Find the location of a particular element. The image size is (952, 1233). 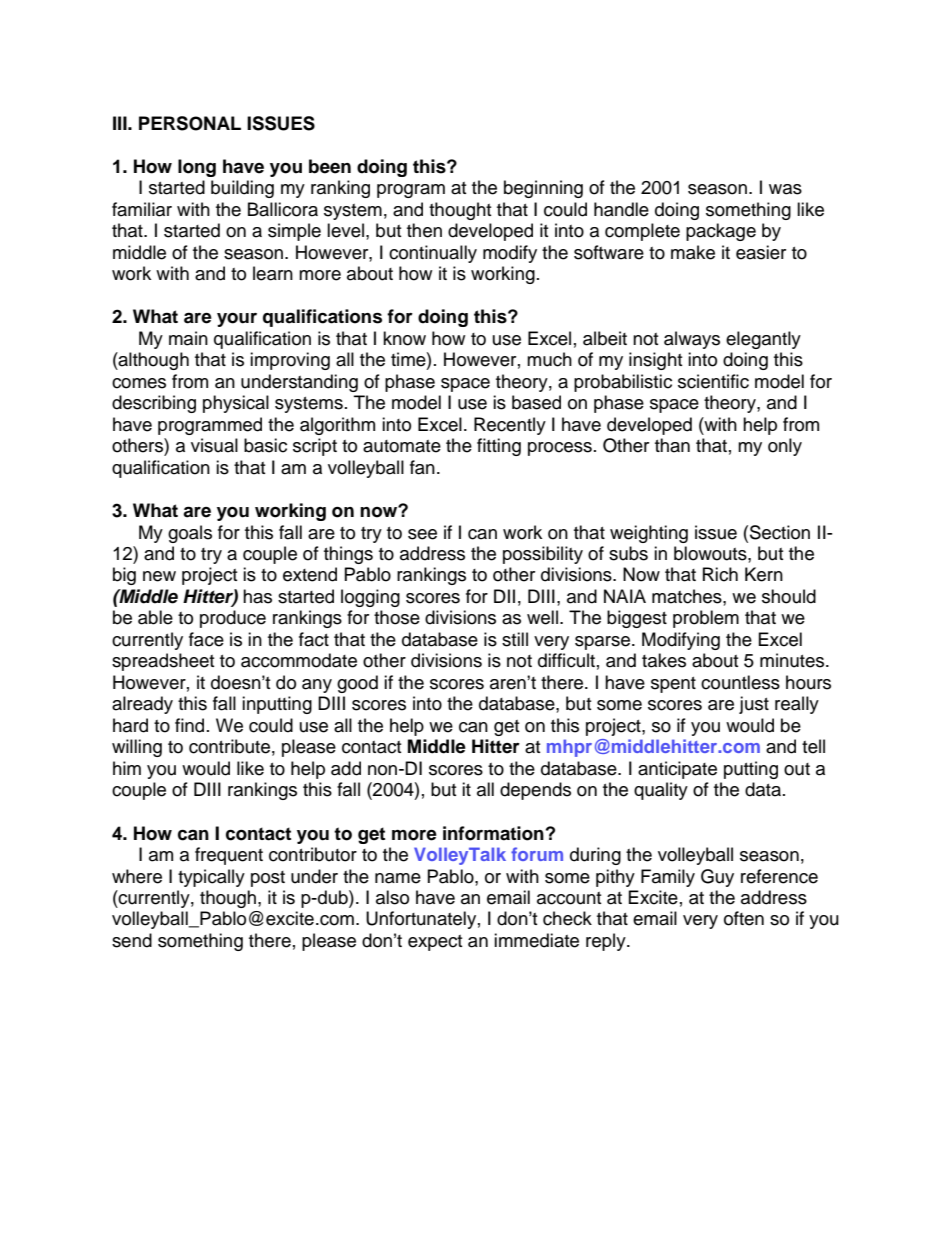

beginning is located at coordinates (543, 189).
